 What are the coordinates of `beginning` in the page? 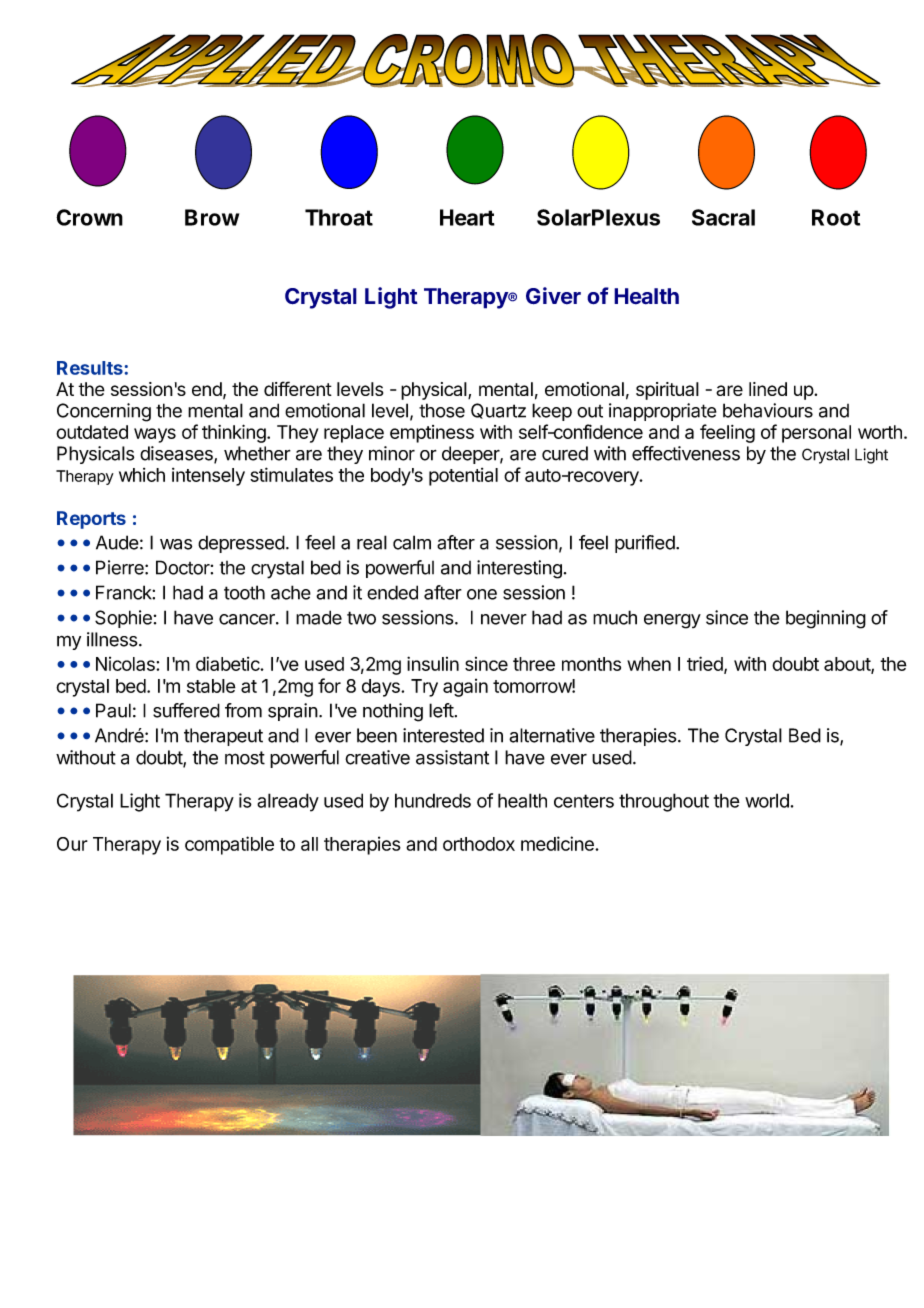 It's located at (826, 619).
